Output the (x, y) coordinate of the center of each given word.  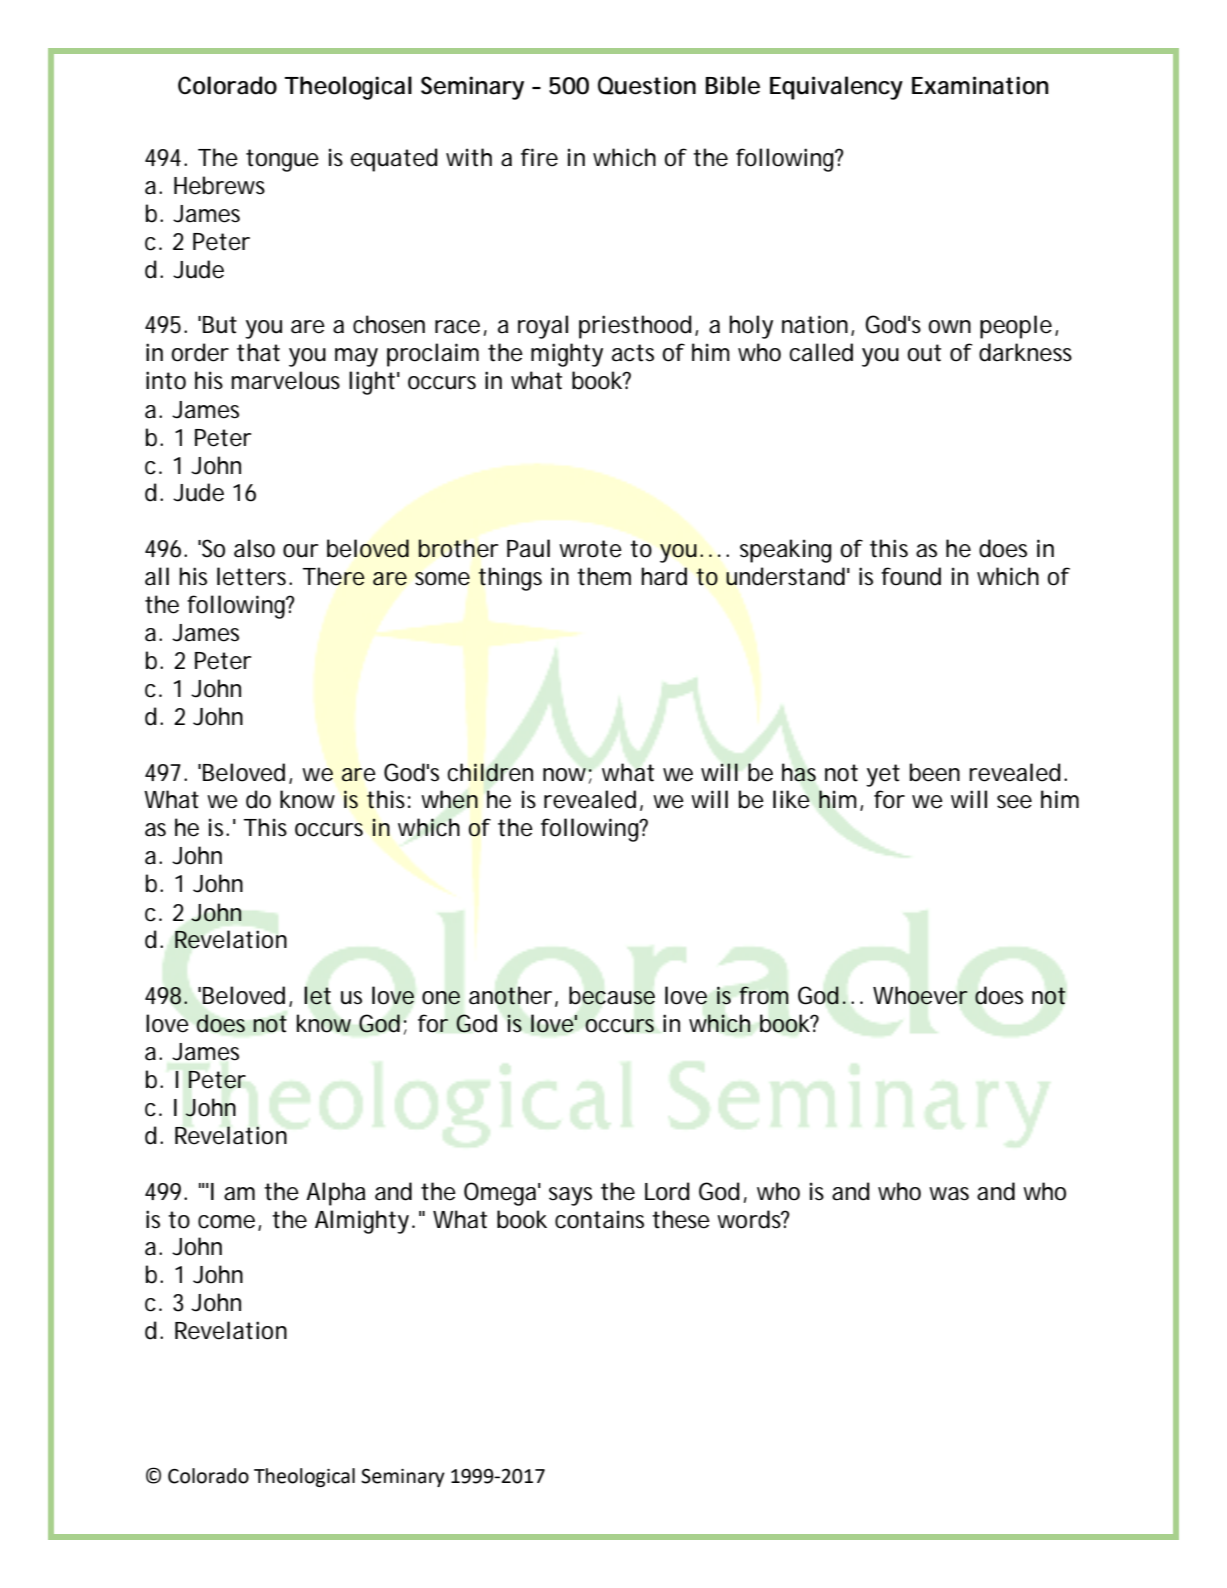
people (1016, 327)
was (949, 1194)
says (570, 1196)
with (469, 157)
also (254, 548)
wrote (590, 549)
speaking (786, 551)
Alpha (335, 1194)
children (490, 772)
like (791, 799)
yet (883, 775)
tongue (282, 160)
